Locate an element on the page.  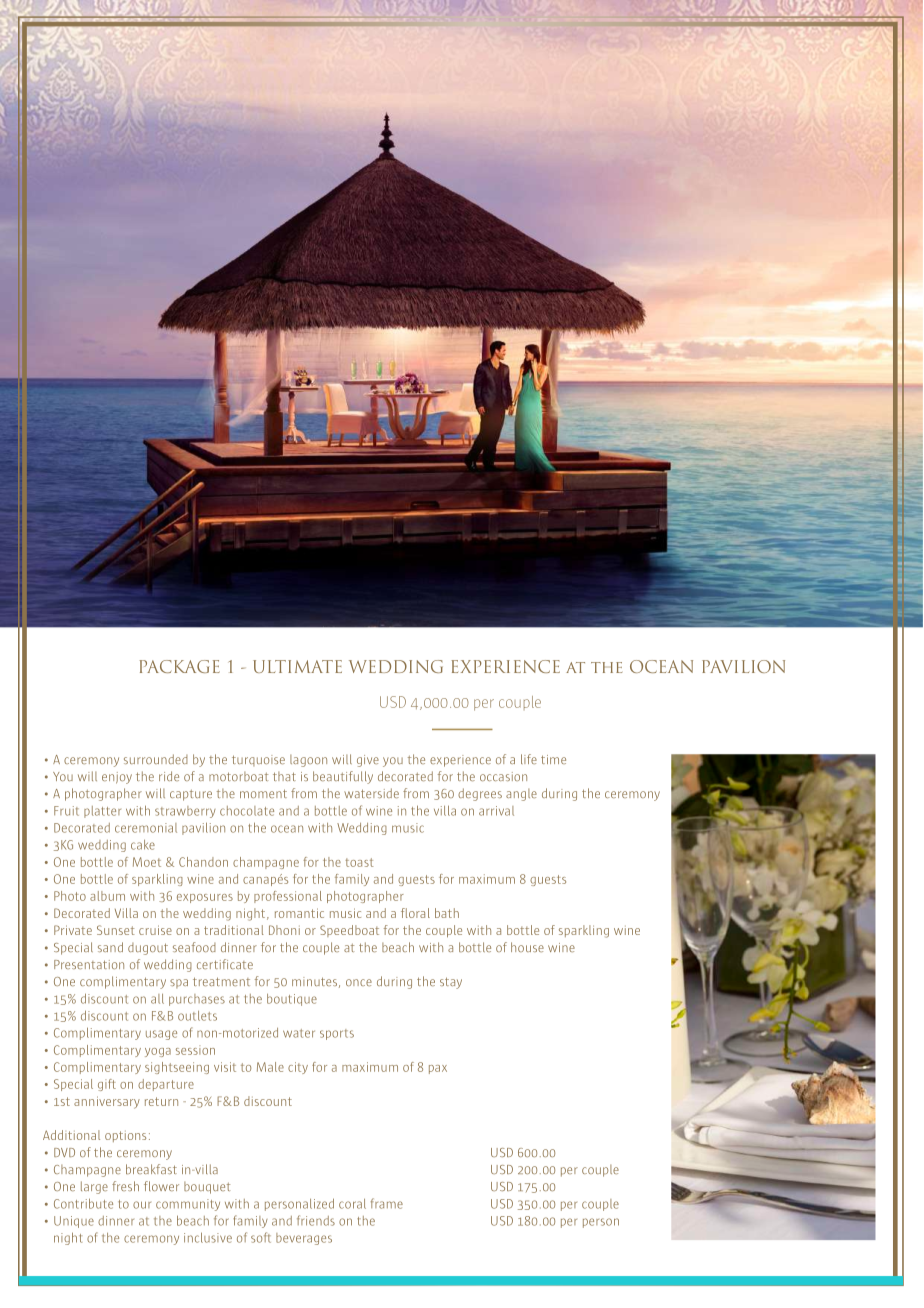
PACKAGE is located at coordinates (179, 666).
